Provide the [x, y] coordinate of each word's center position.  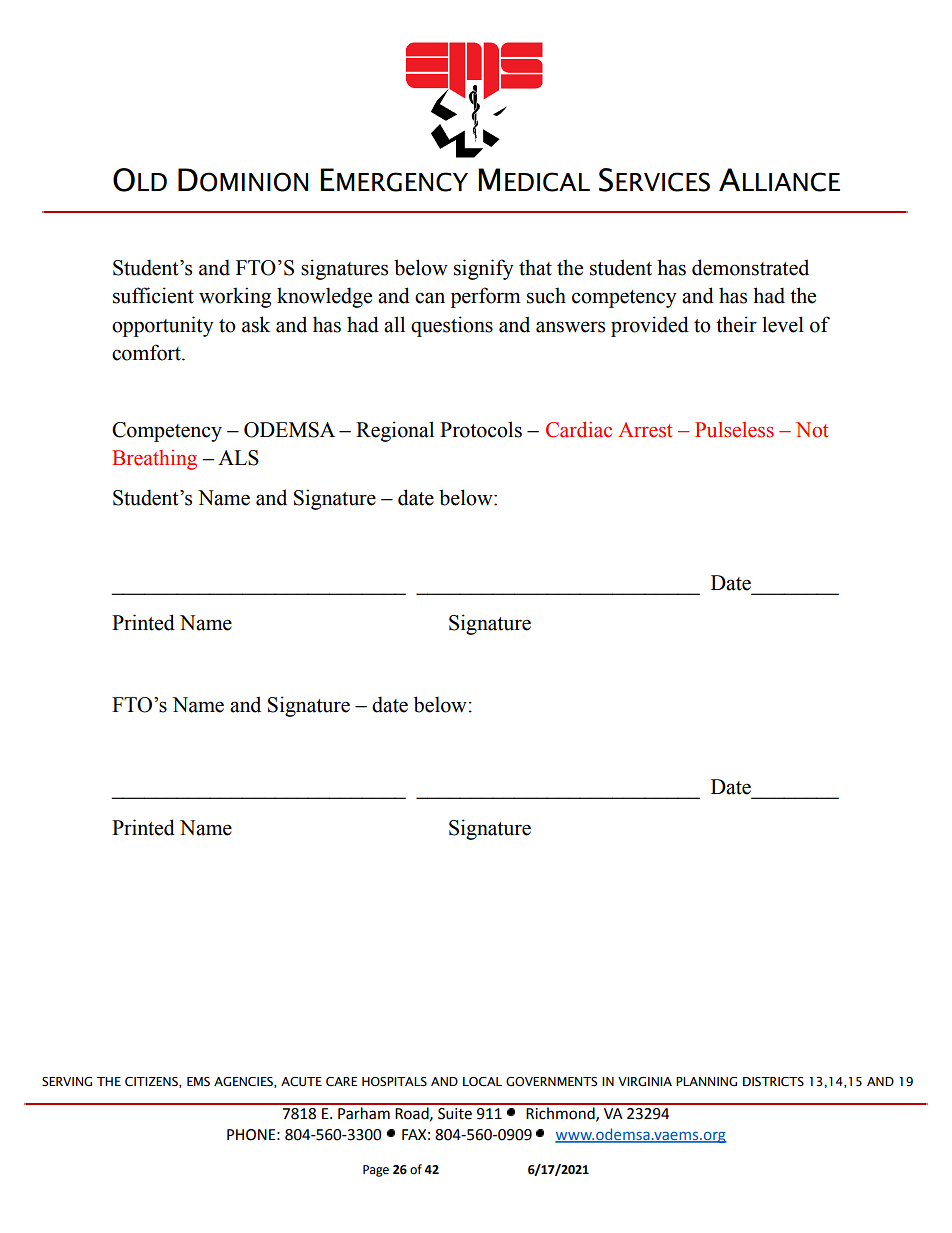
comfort [147, 352]
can [430, 298]
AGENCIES [244, 1082]
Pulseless [734, 430]
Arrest [645, 430]
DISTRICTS [773, 1082]
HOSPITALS [394, 1081]
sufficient [153, 295]
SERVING [67, 1082]
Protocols [481, 429]
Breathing [154, 460]
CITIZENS [152, 1082]
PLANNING [706, 1082]
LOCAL [482, 1082]
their [736, 324]
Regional [395, 431]
